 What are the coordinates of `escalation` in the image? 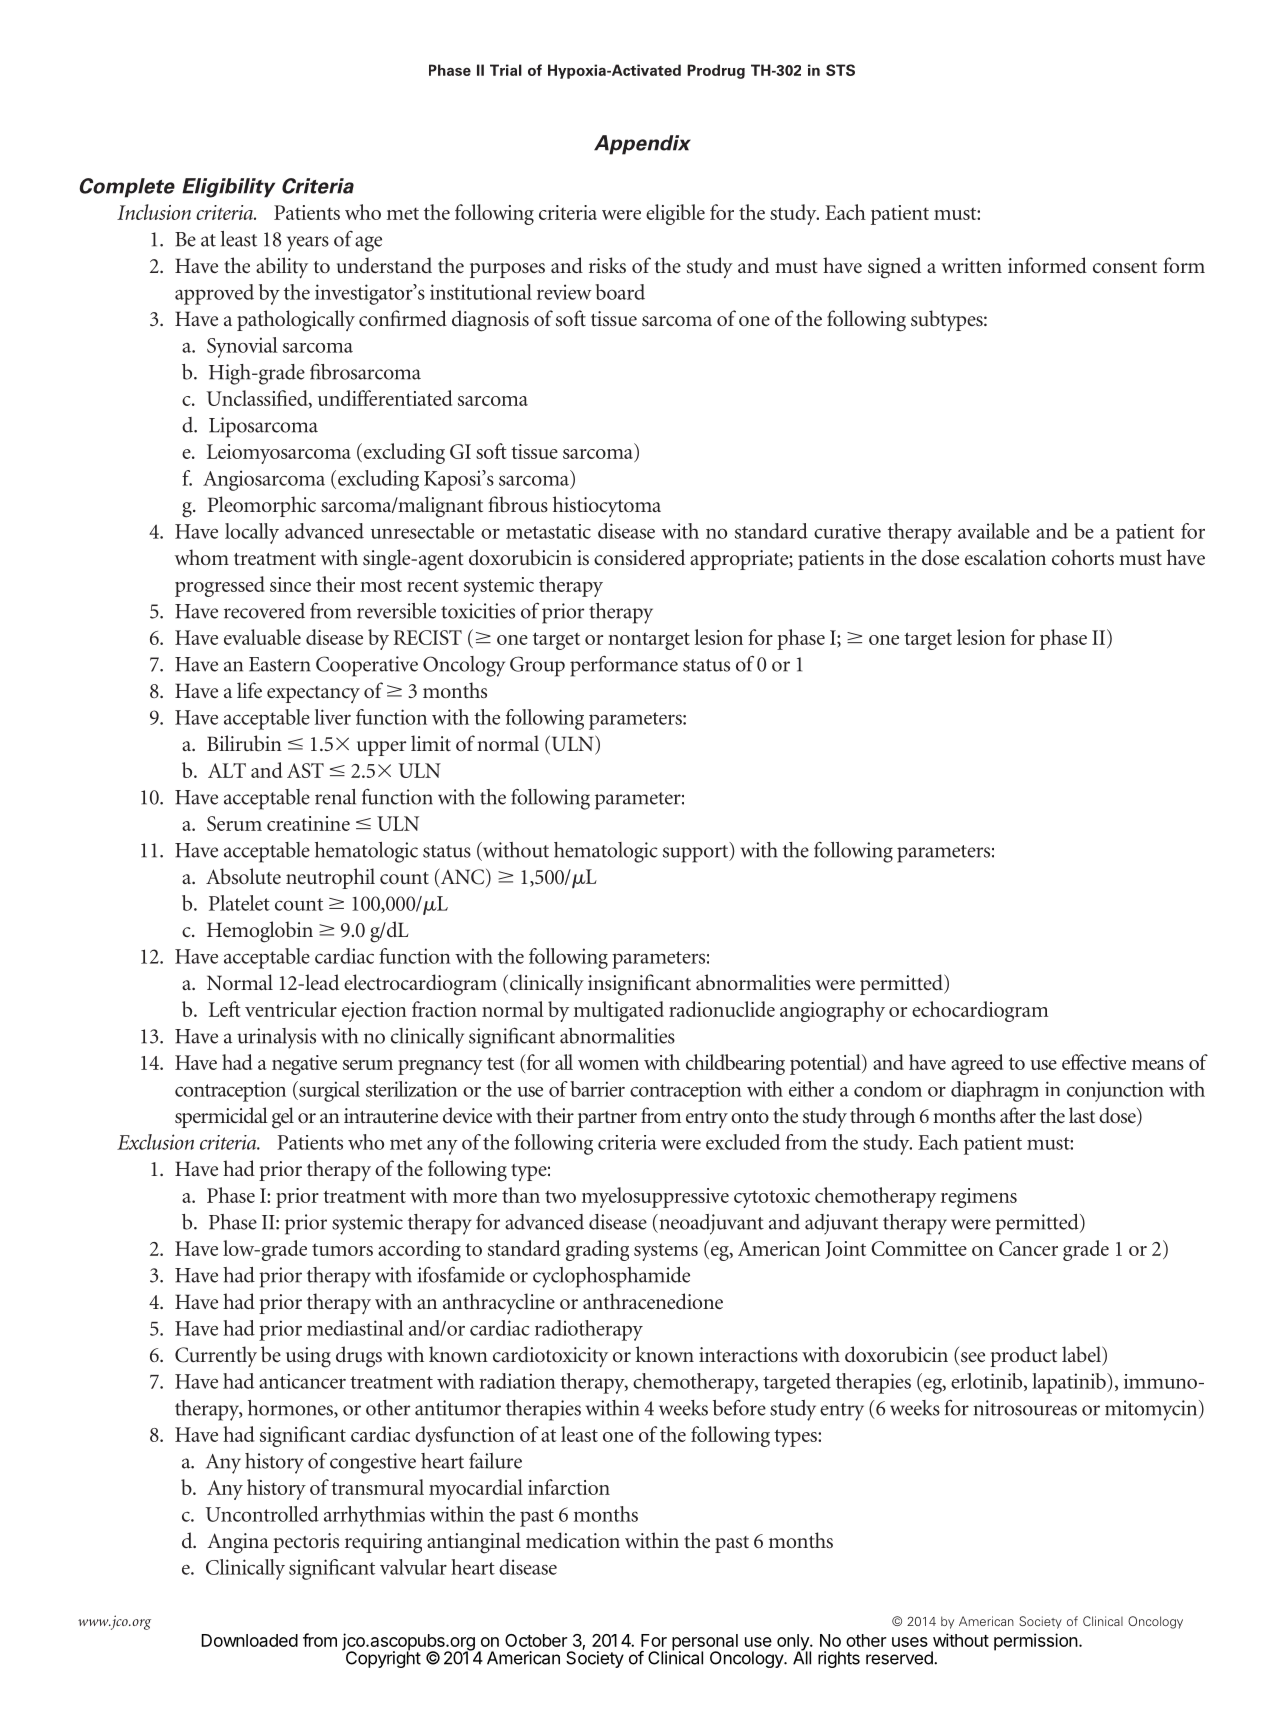 It's located at (1005, 557).
